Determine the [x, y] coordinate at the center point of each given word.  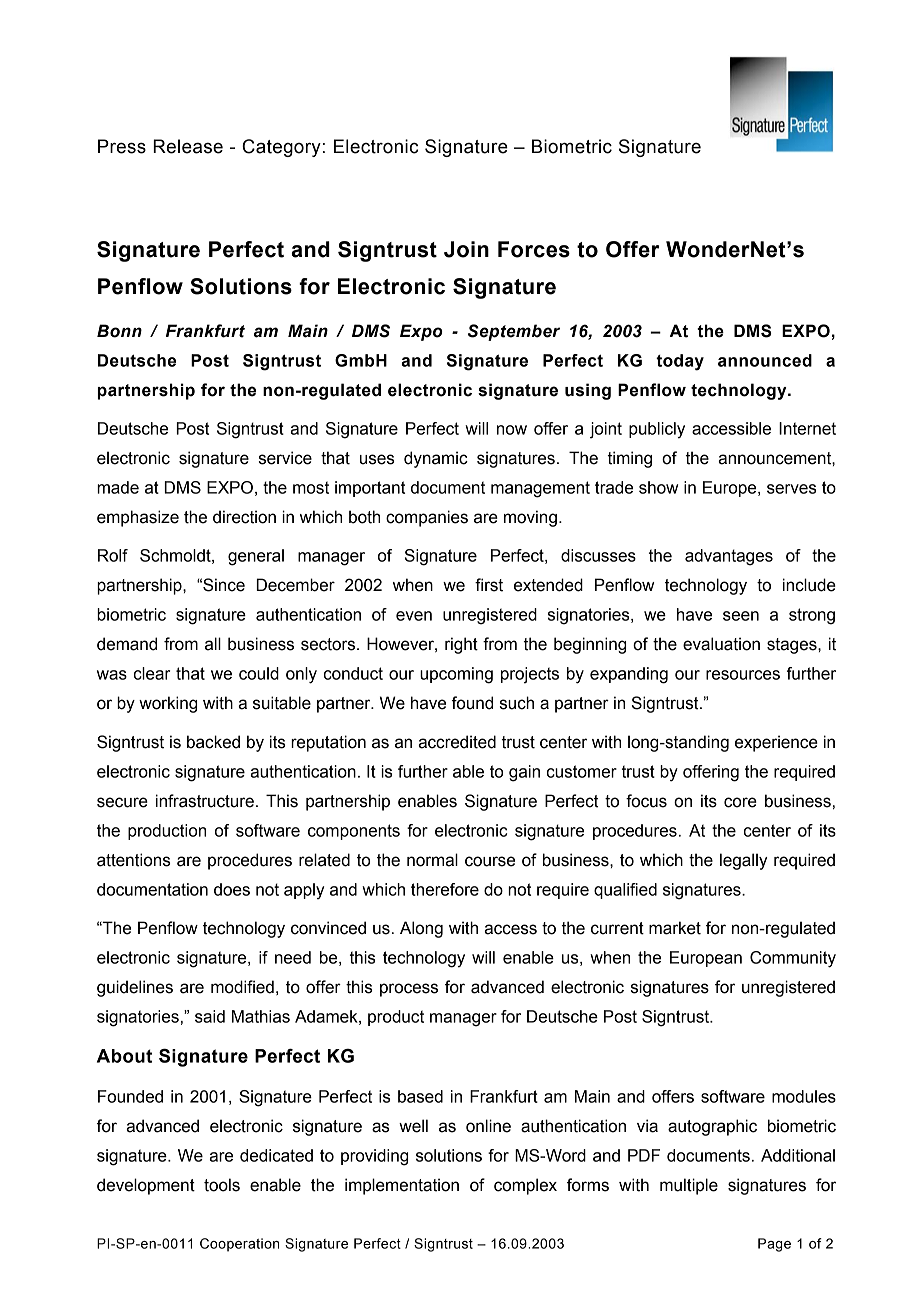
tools [222, 1185]
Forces [534, 249]
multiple [689, 1186]
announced [765, 360]
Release [188, 146]
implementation [402, 1186]
